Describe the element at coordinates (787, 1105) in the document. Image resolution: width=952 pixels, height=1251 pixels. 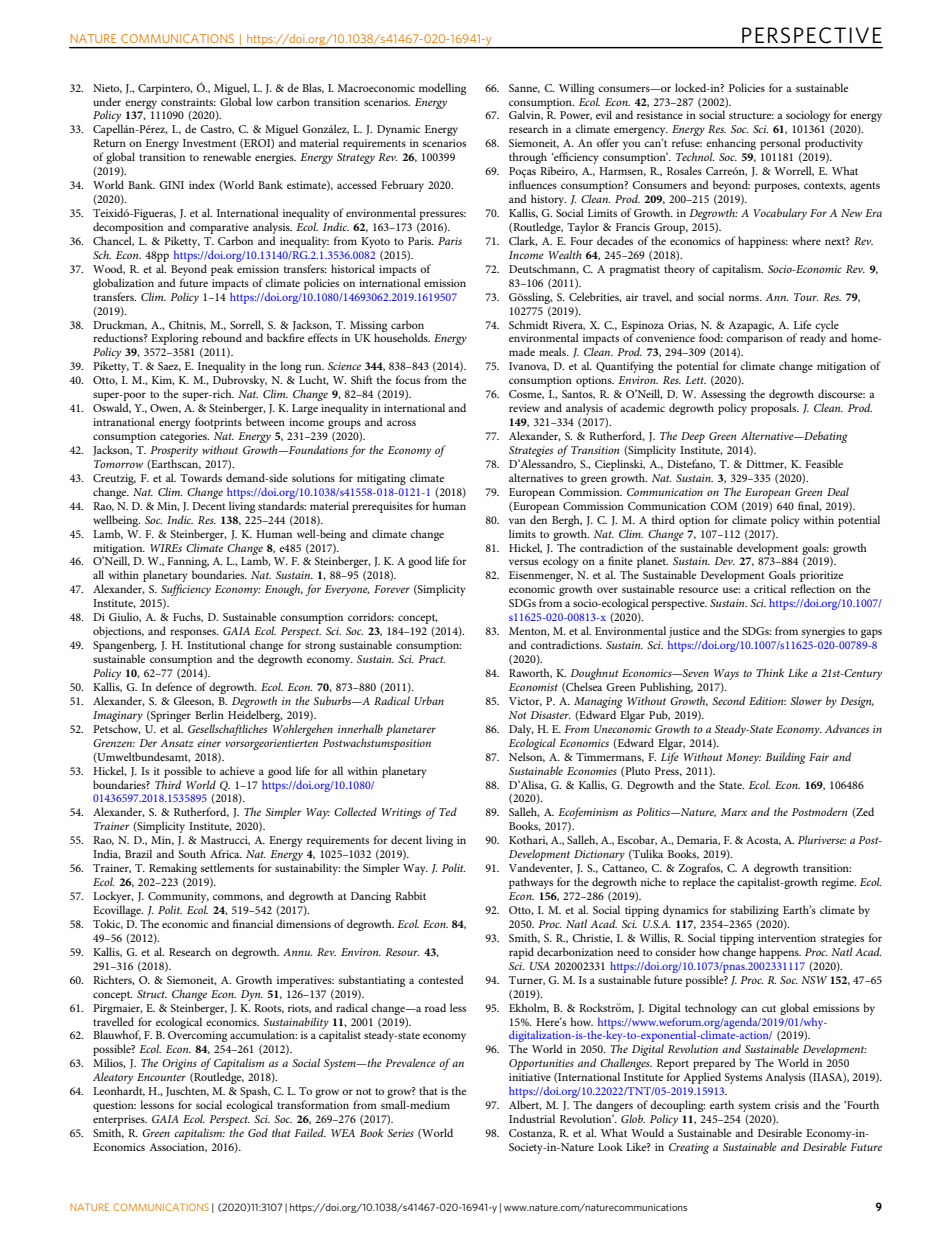
I see `crisis` at that location.
